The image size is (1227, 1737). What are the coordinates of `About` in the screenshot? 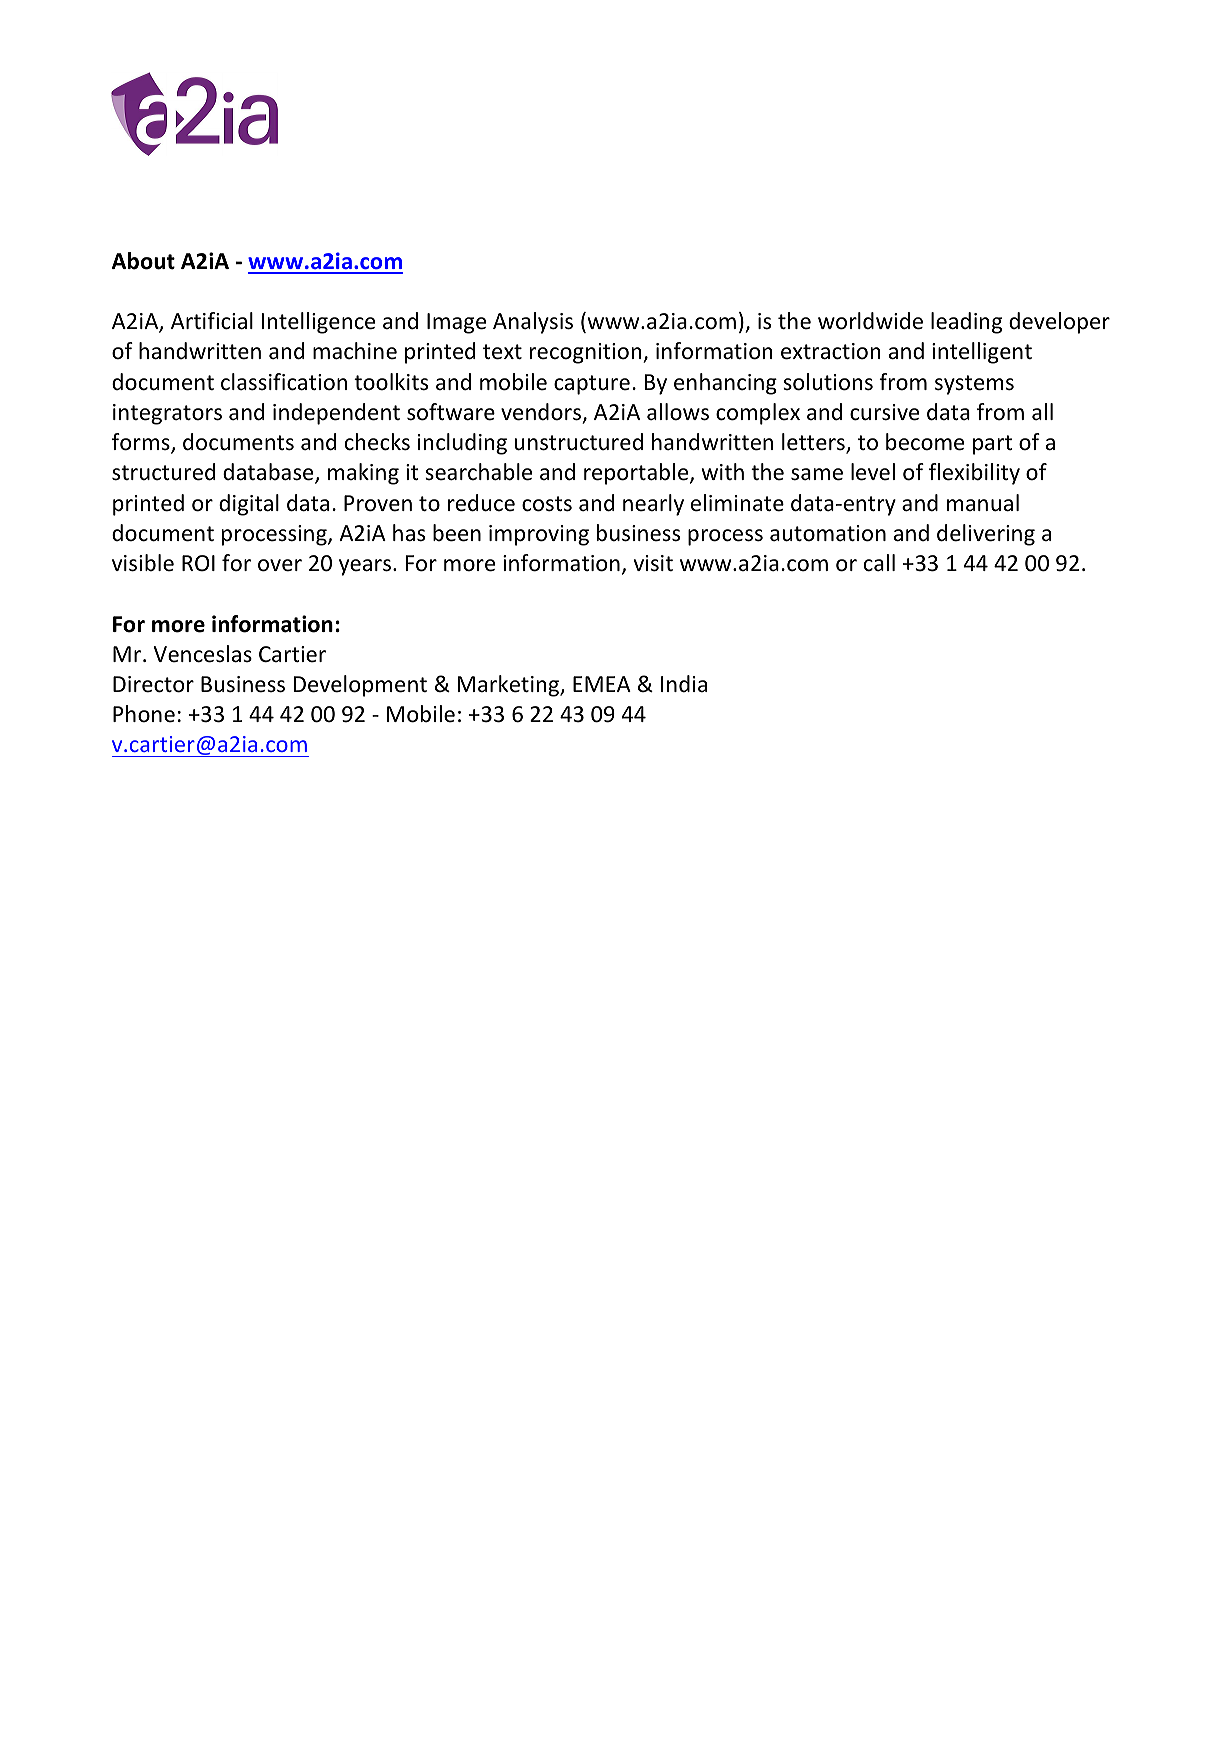 It's located at (143, 261).
